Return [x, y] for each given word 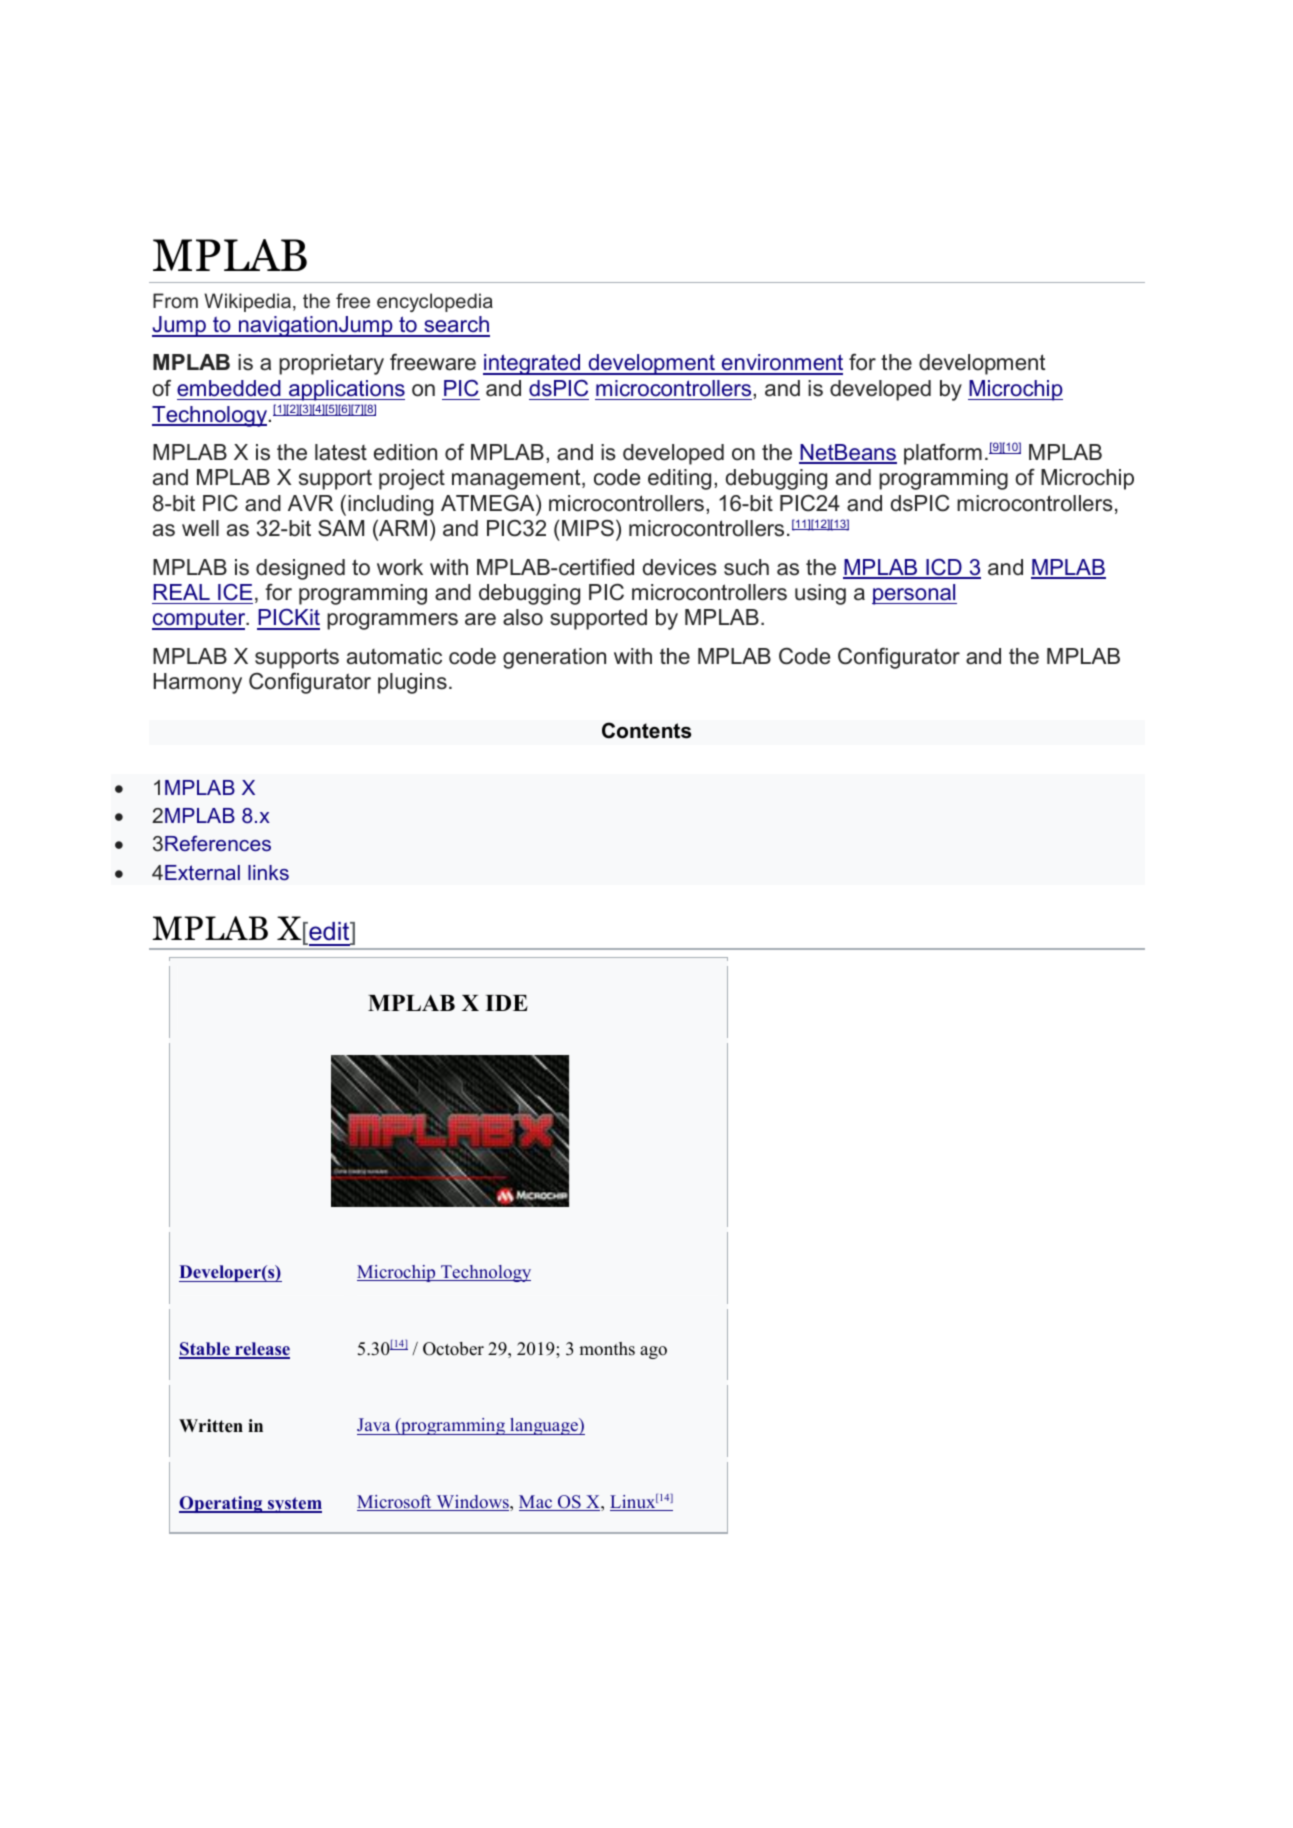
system [294, 1505]
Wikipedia [247, 302]
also [523, 617]
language [544, 1426]
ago [653, 1352]
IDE [506, 1003]
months [607, 1349]
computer [200, 619]
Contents [646, 730]
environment [781, 364]
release [261, 1350]
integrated [533, 364]
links [268, 872]
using [820, 594]
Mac [537, 1503]
